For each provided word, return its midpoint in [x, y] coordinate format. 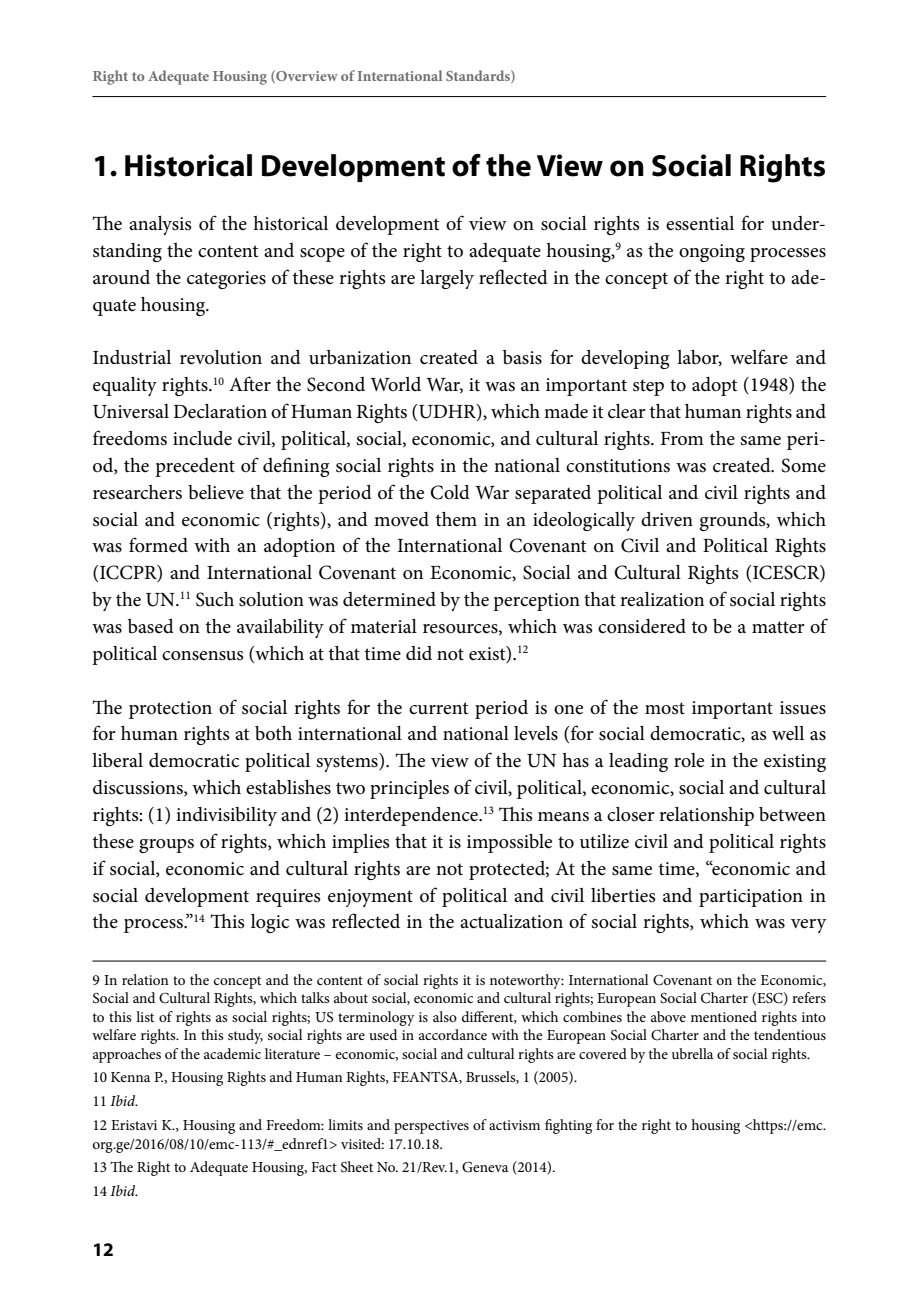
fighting [568, 1126]
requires [288, 898]
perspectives [431, 1127]
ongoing [712, 253]
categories [226, 280]
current [438, 708]
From [682, 439]
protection [170, 710]
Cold [450, 492]
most [665, 708]
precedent [195, 467]
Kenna [130, 1077]
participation [751, 898]
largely [447, 279]
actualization [511, 921]
